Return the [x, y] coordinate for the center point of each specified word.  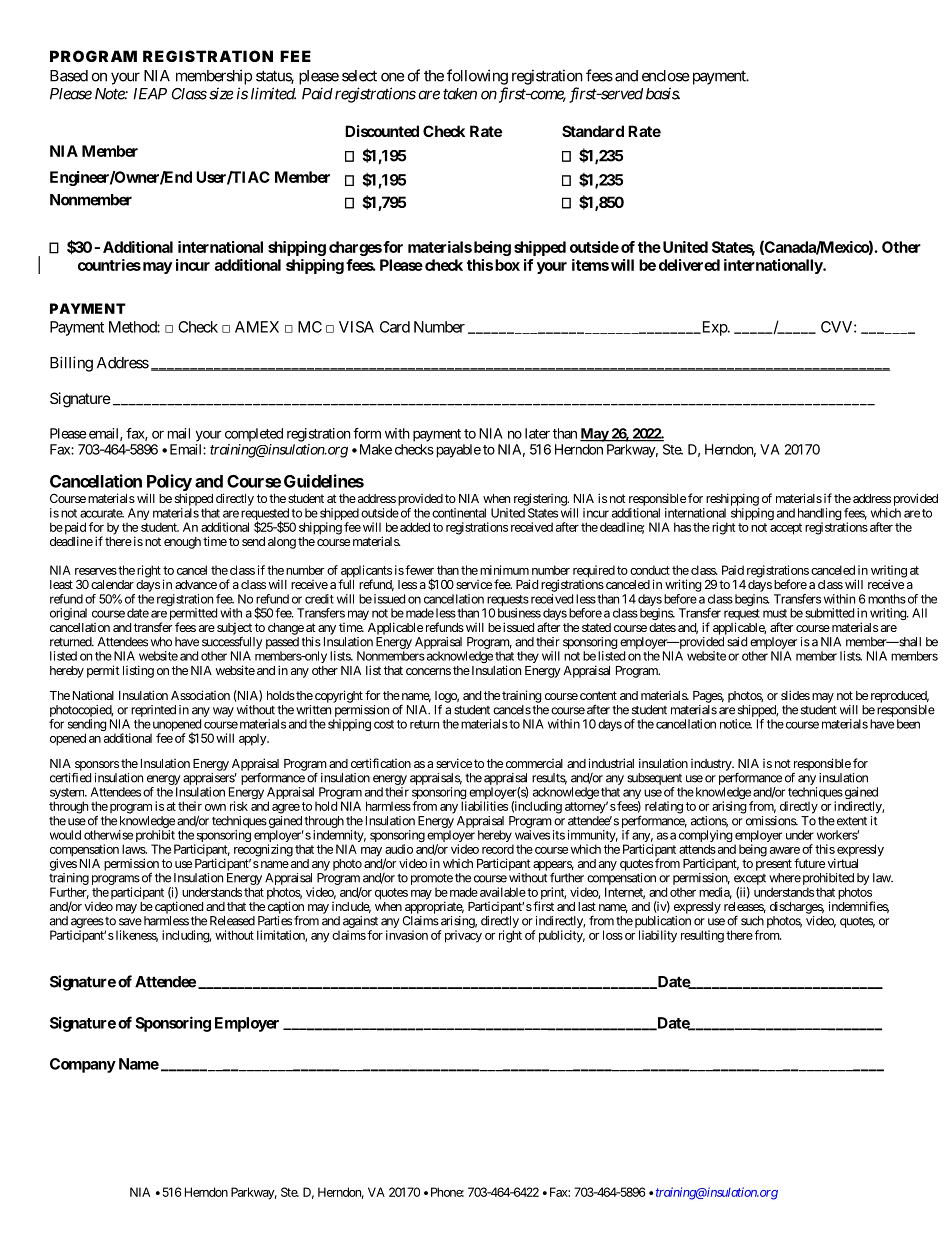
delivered [689, 265]
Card [395, 327]
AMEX [257, 327]
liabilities [484, 806]
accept [786, 529]
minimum [504, 570]
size [221, 93]
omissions [771, 821]
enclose [666, 76]
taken [460, 94]
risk [239, 806]
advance [196, 584]
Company [83, 1065]
